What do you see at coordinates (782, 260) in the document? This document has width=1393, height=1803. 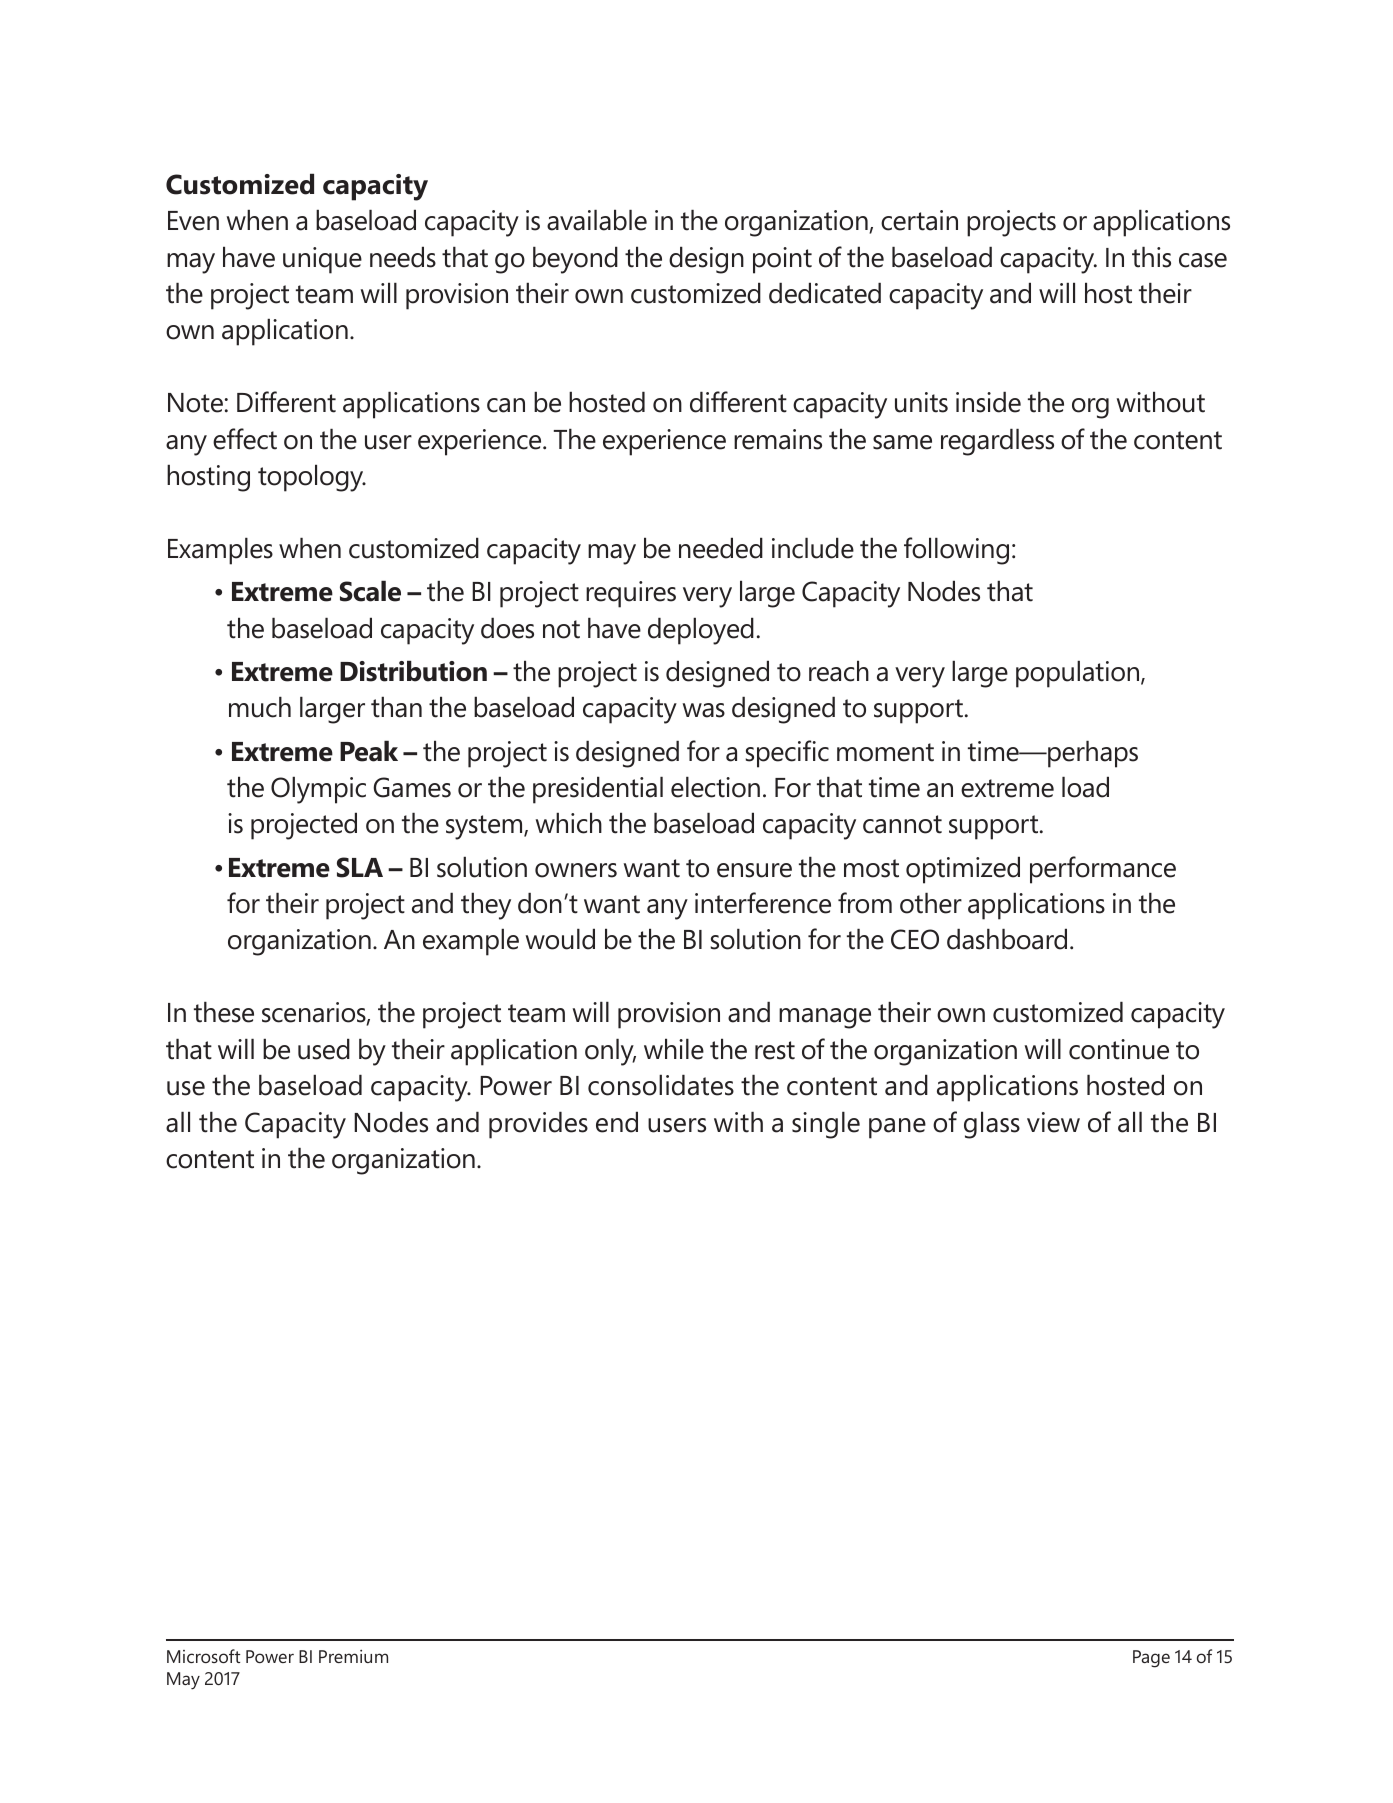 I see `point` at bounding box center [782, 260].
